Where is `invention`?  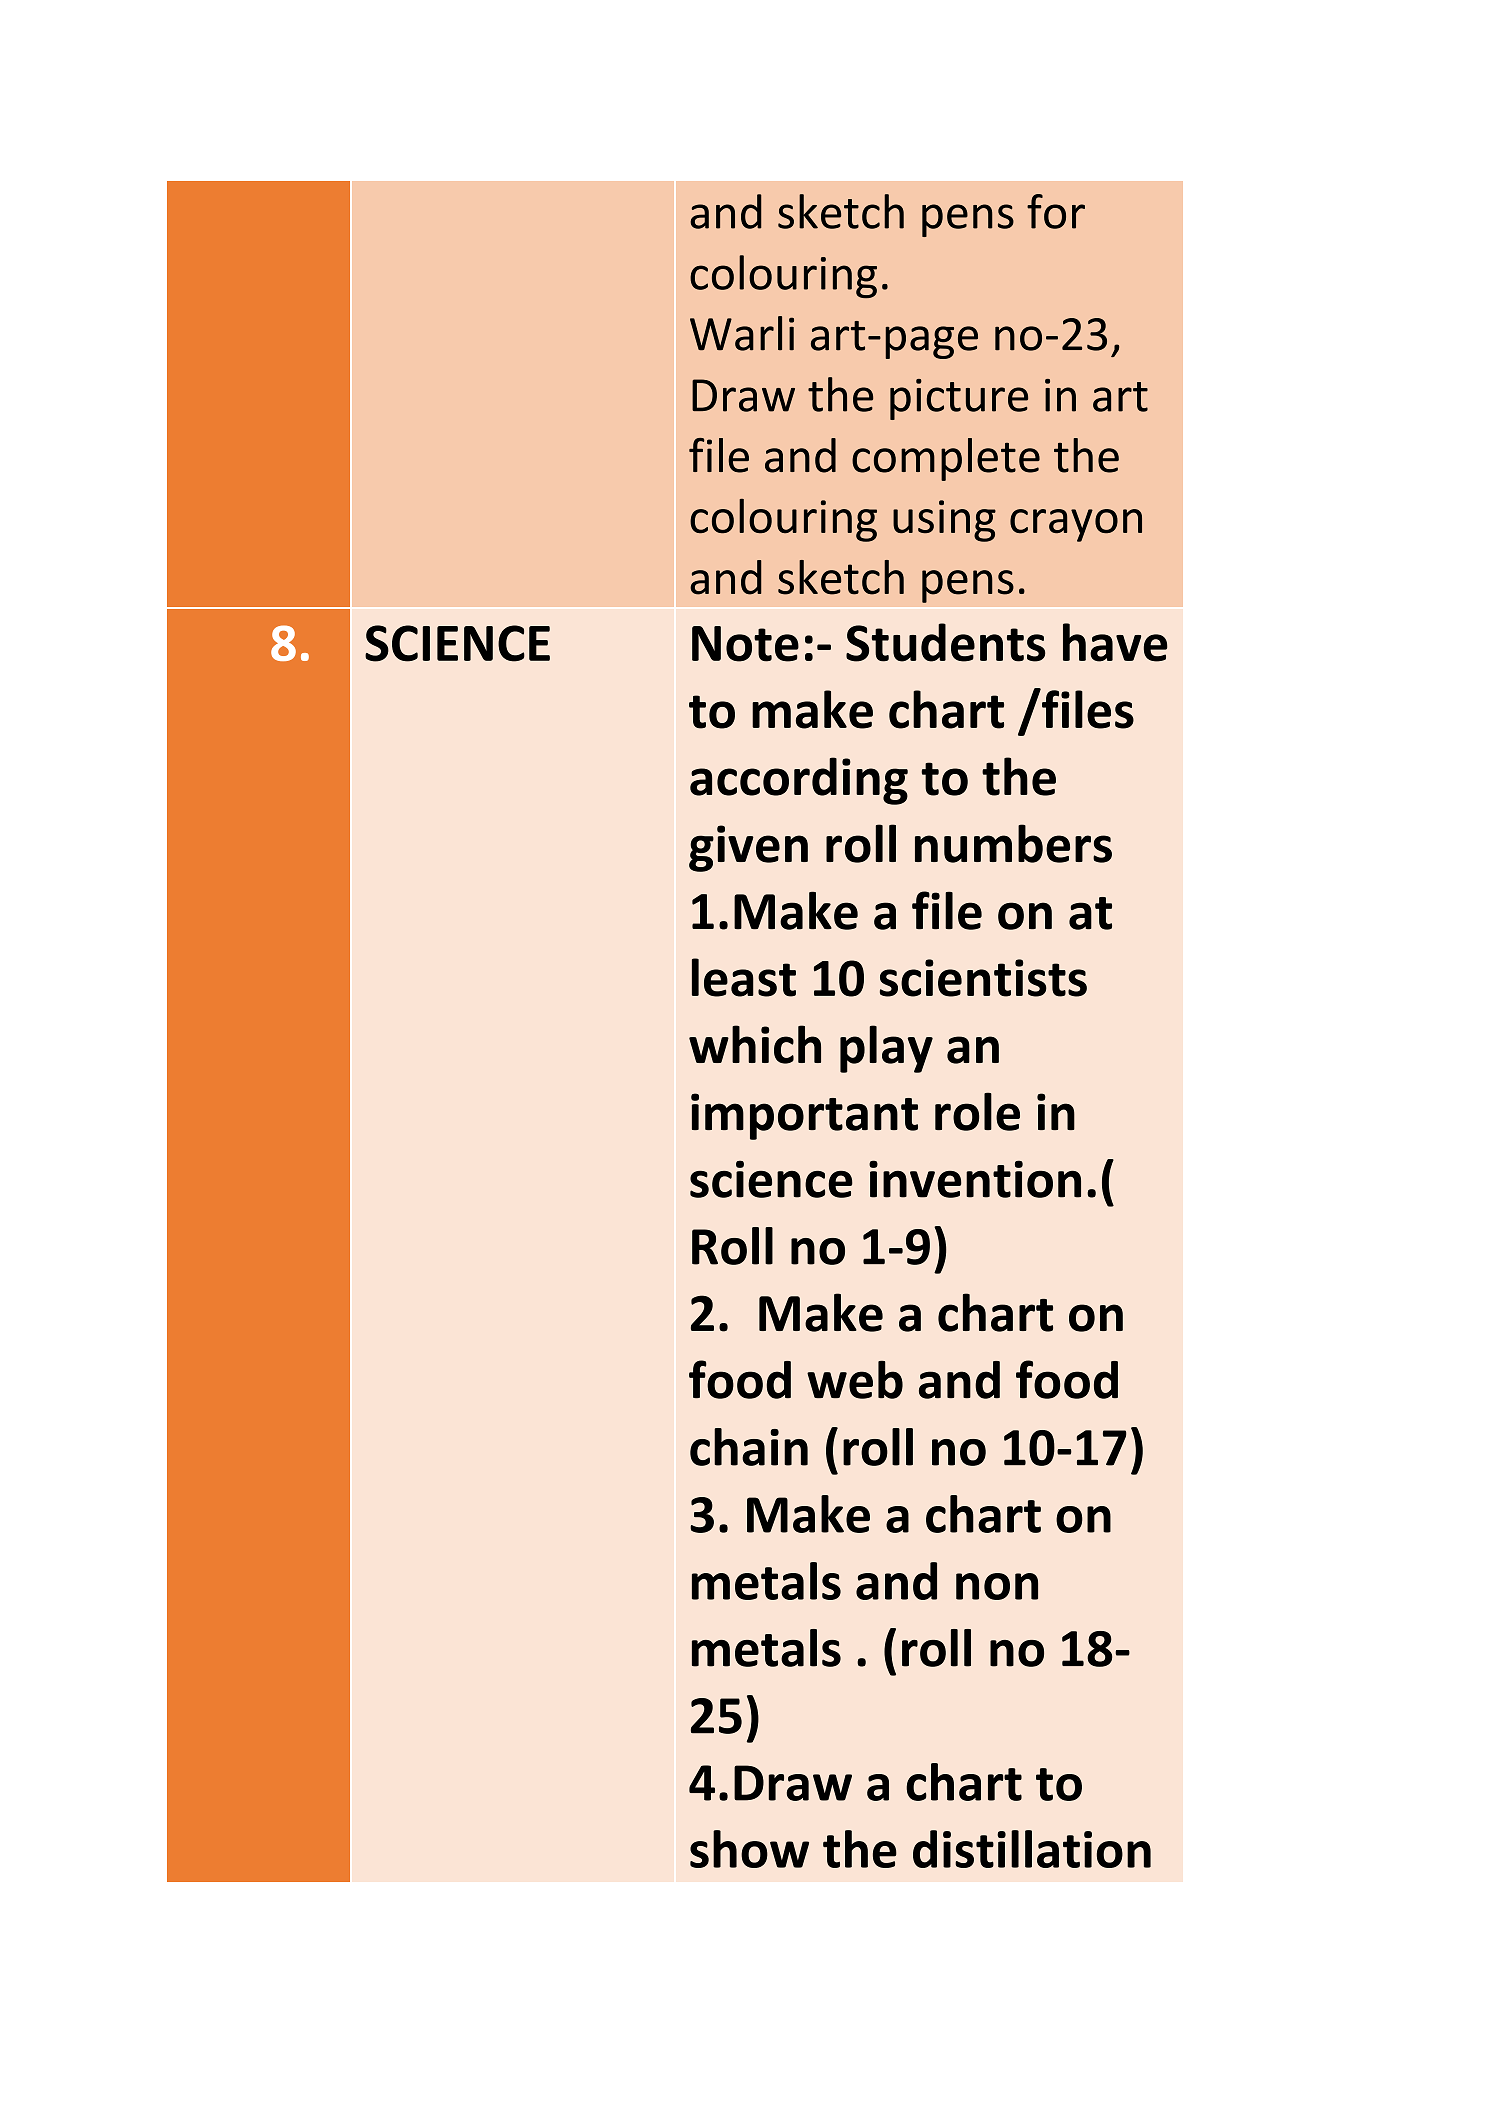 invention is located at coordinates (975, 1179).
